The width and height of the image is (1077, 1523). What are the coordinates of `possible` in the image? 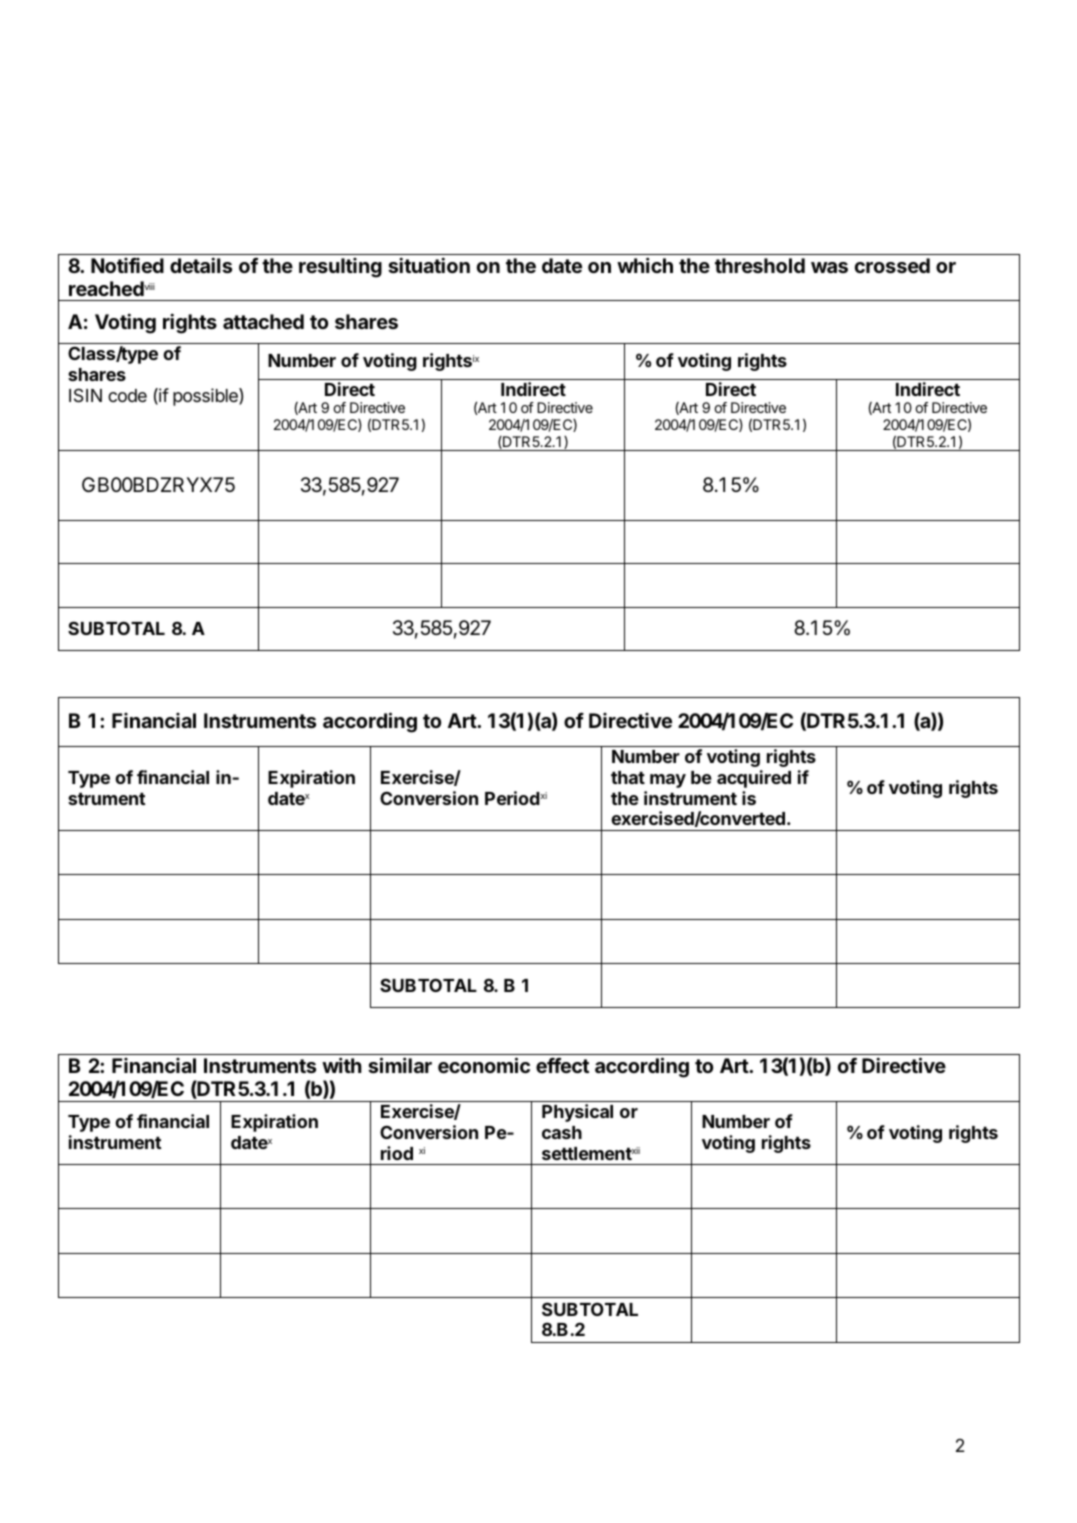 It's located at (206, 397).
